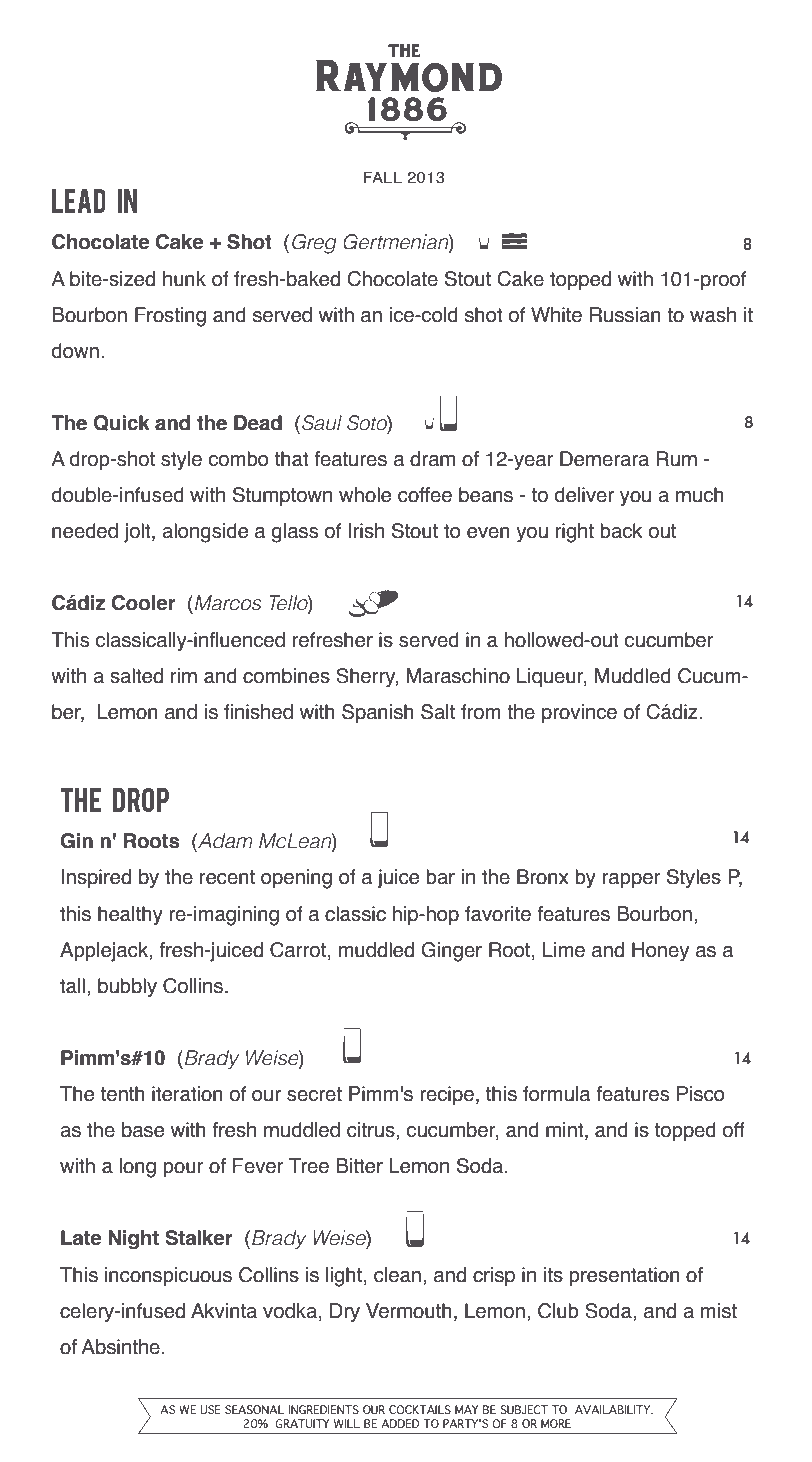  Describe the element at coordinates (383, 177) in the page. I see `FALL` at that location.
